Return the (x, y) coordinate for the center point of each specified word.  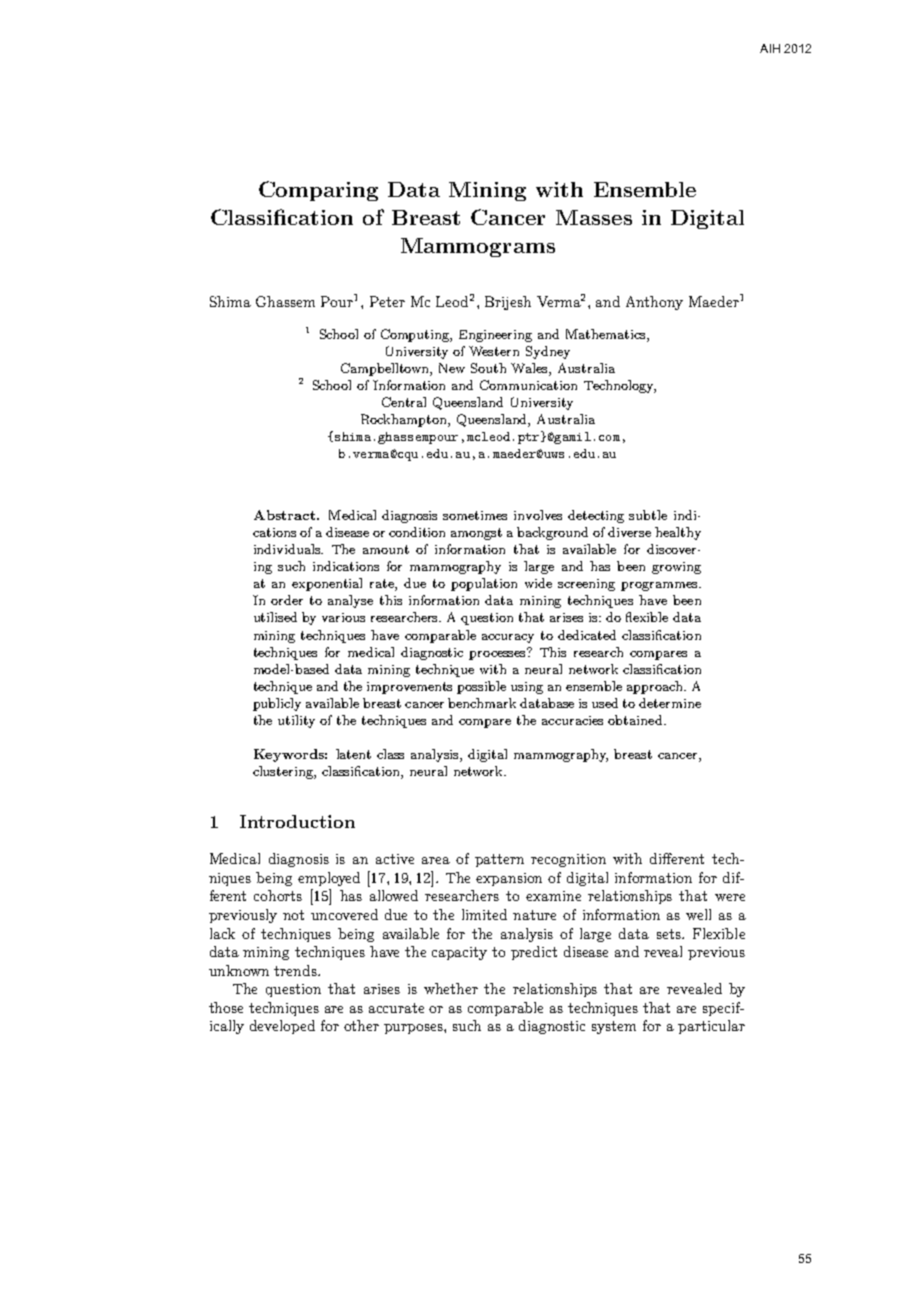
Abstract (286, 515)
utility (296, 721)
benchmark (482, 703)
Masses (594, 217)
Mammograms (478, 247)
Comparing (318, 191)
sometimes (475, 515)
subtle (648, 515)
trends (296, 970)
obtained (636, 720)
